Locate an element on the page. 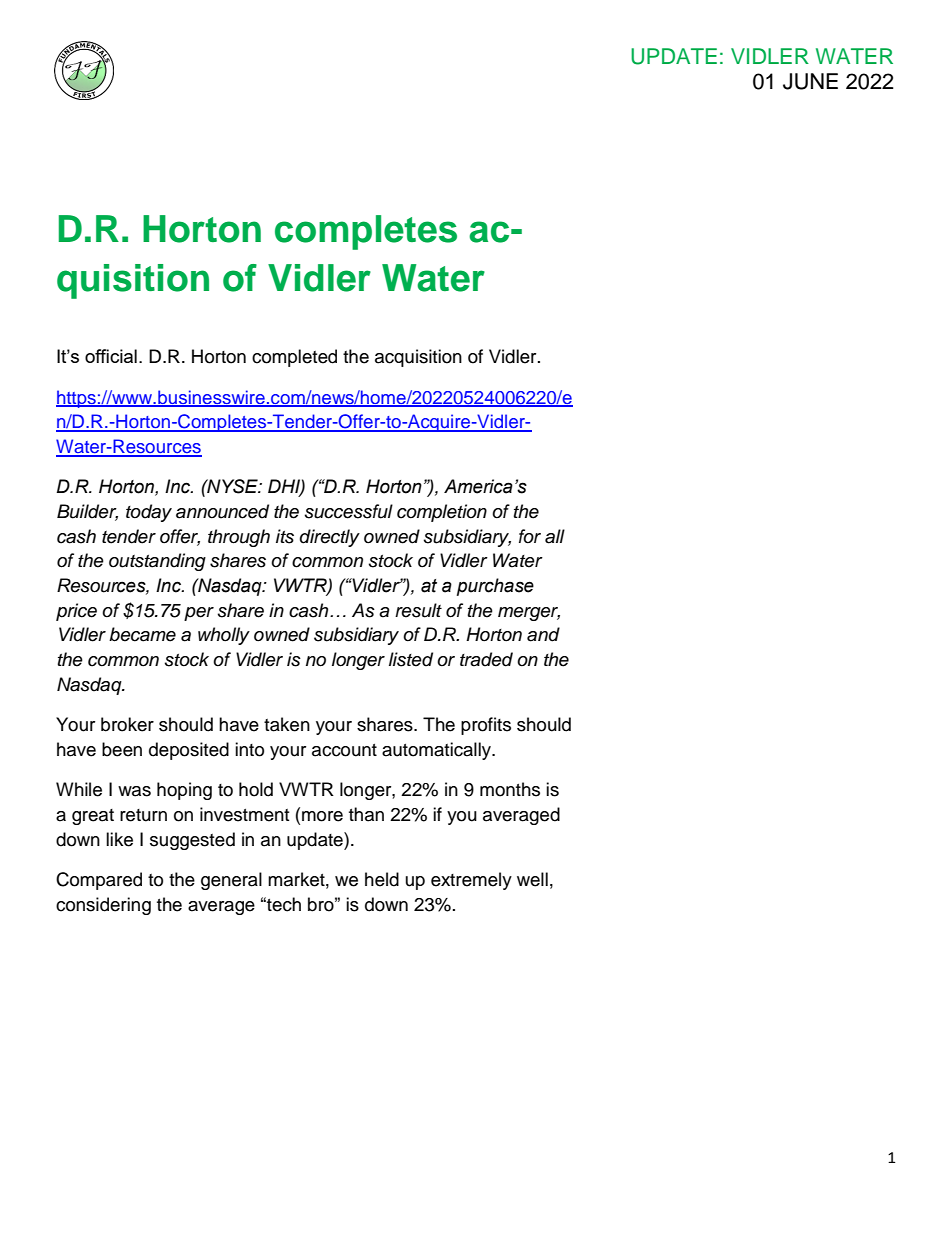 The image size is (952, 1233). JUNE is located at coordinates (810, 81).
